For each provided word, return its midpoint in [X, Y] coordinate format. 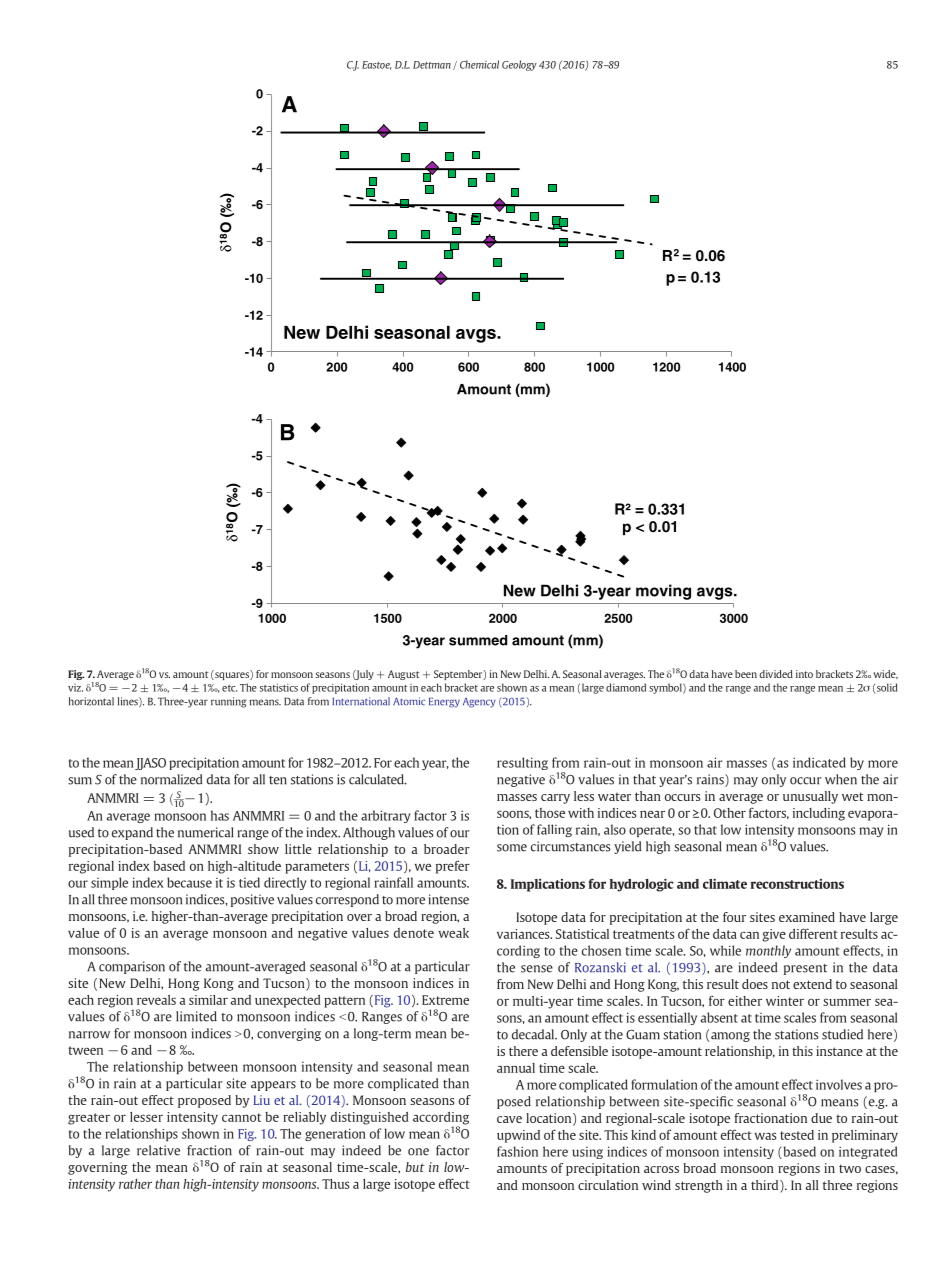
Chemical [479, 64]
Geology [519, 65]
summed [478, 640]
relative [158, 1150]
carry [555, 799]
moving [663, 592]
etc [229, 688]
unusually [810, 797]
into [804, 674]
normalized [172, 779]
